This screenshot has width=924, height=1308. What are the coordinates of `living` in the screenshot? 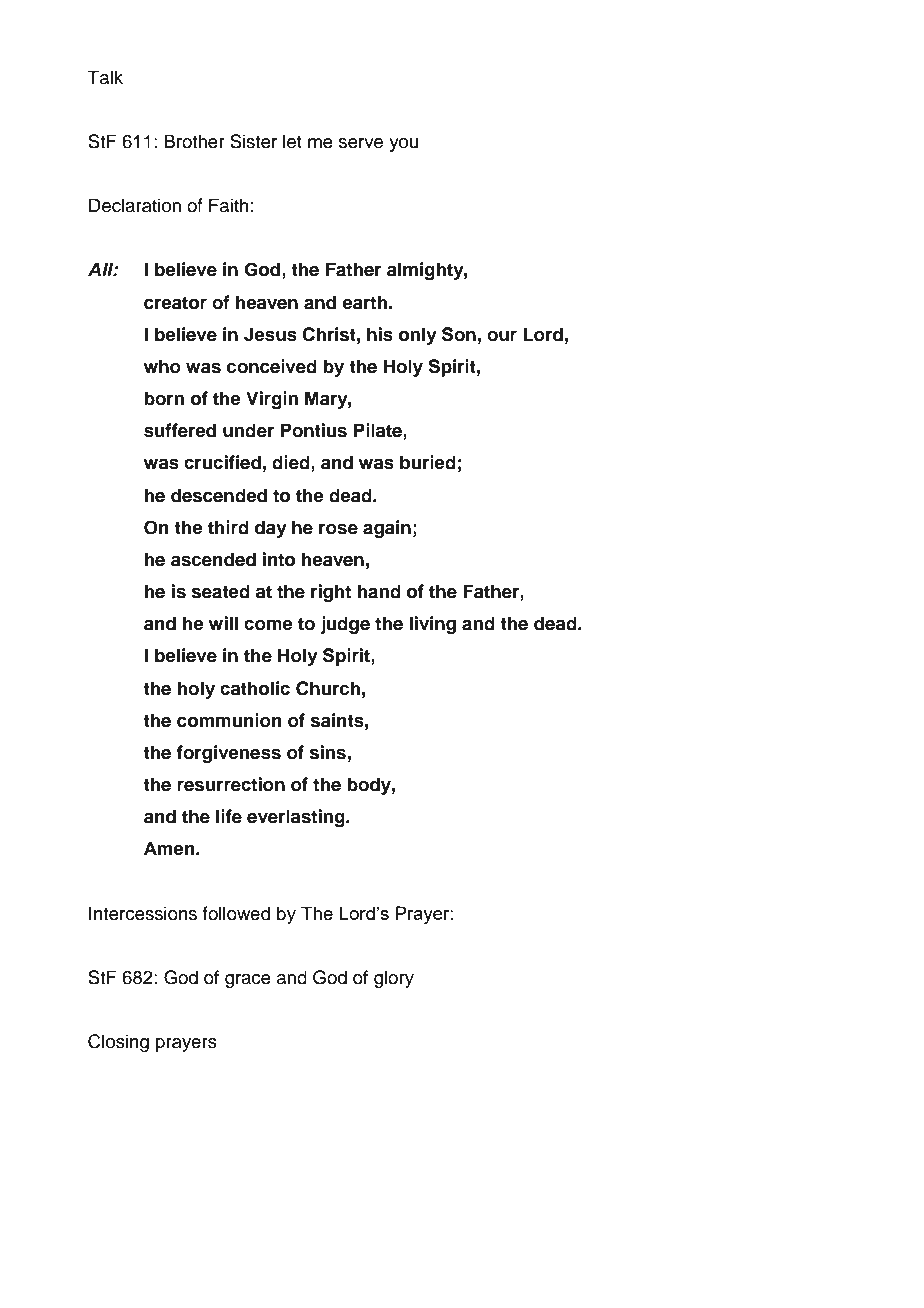 It's located at (433, 625).
